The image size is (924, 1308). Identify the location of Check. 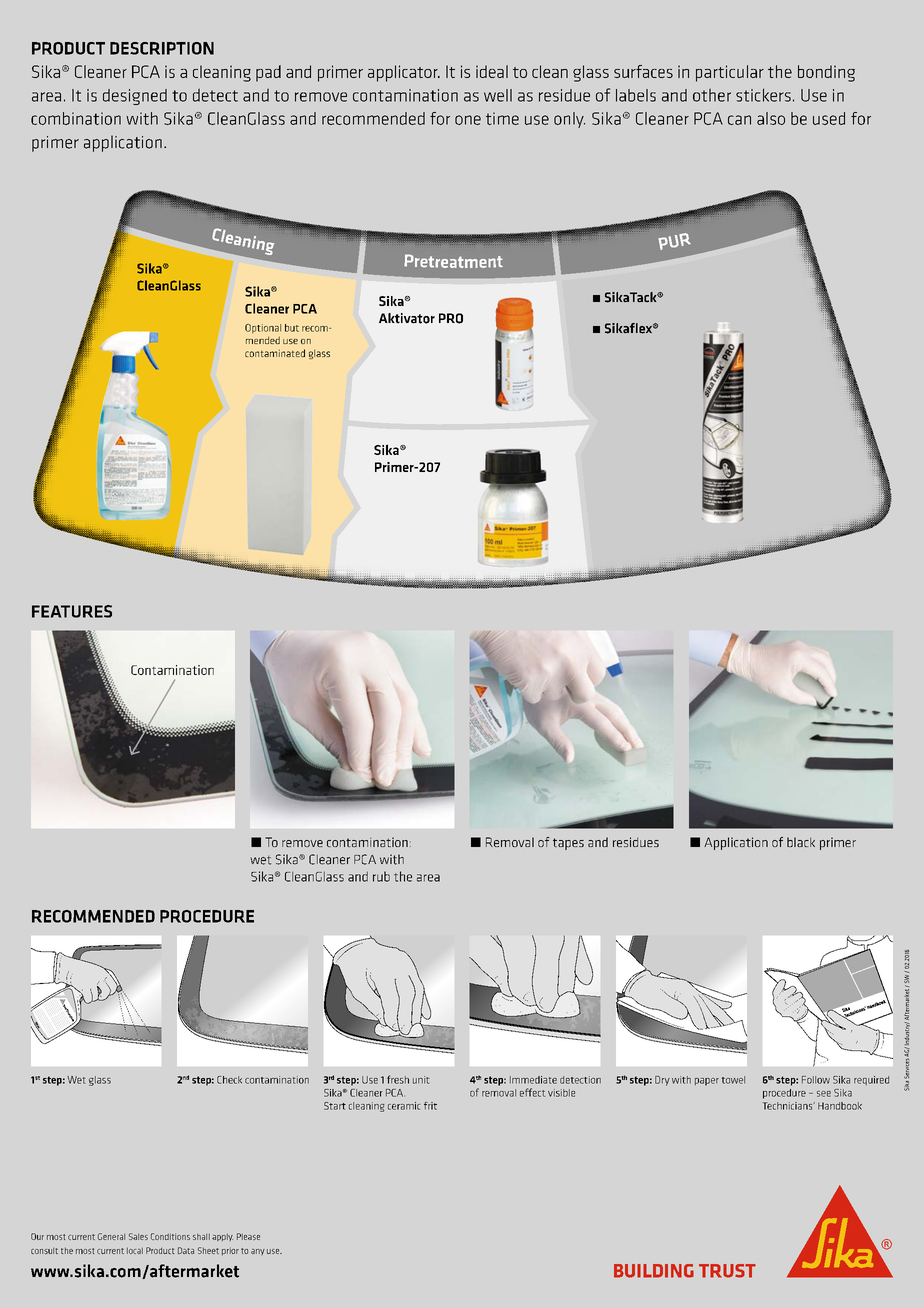
(229, 1080).
